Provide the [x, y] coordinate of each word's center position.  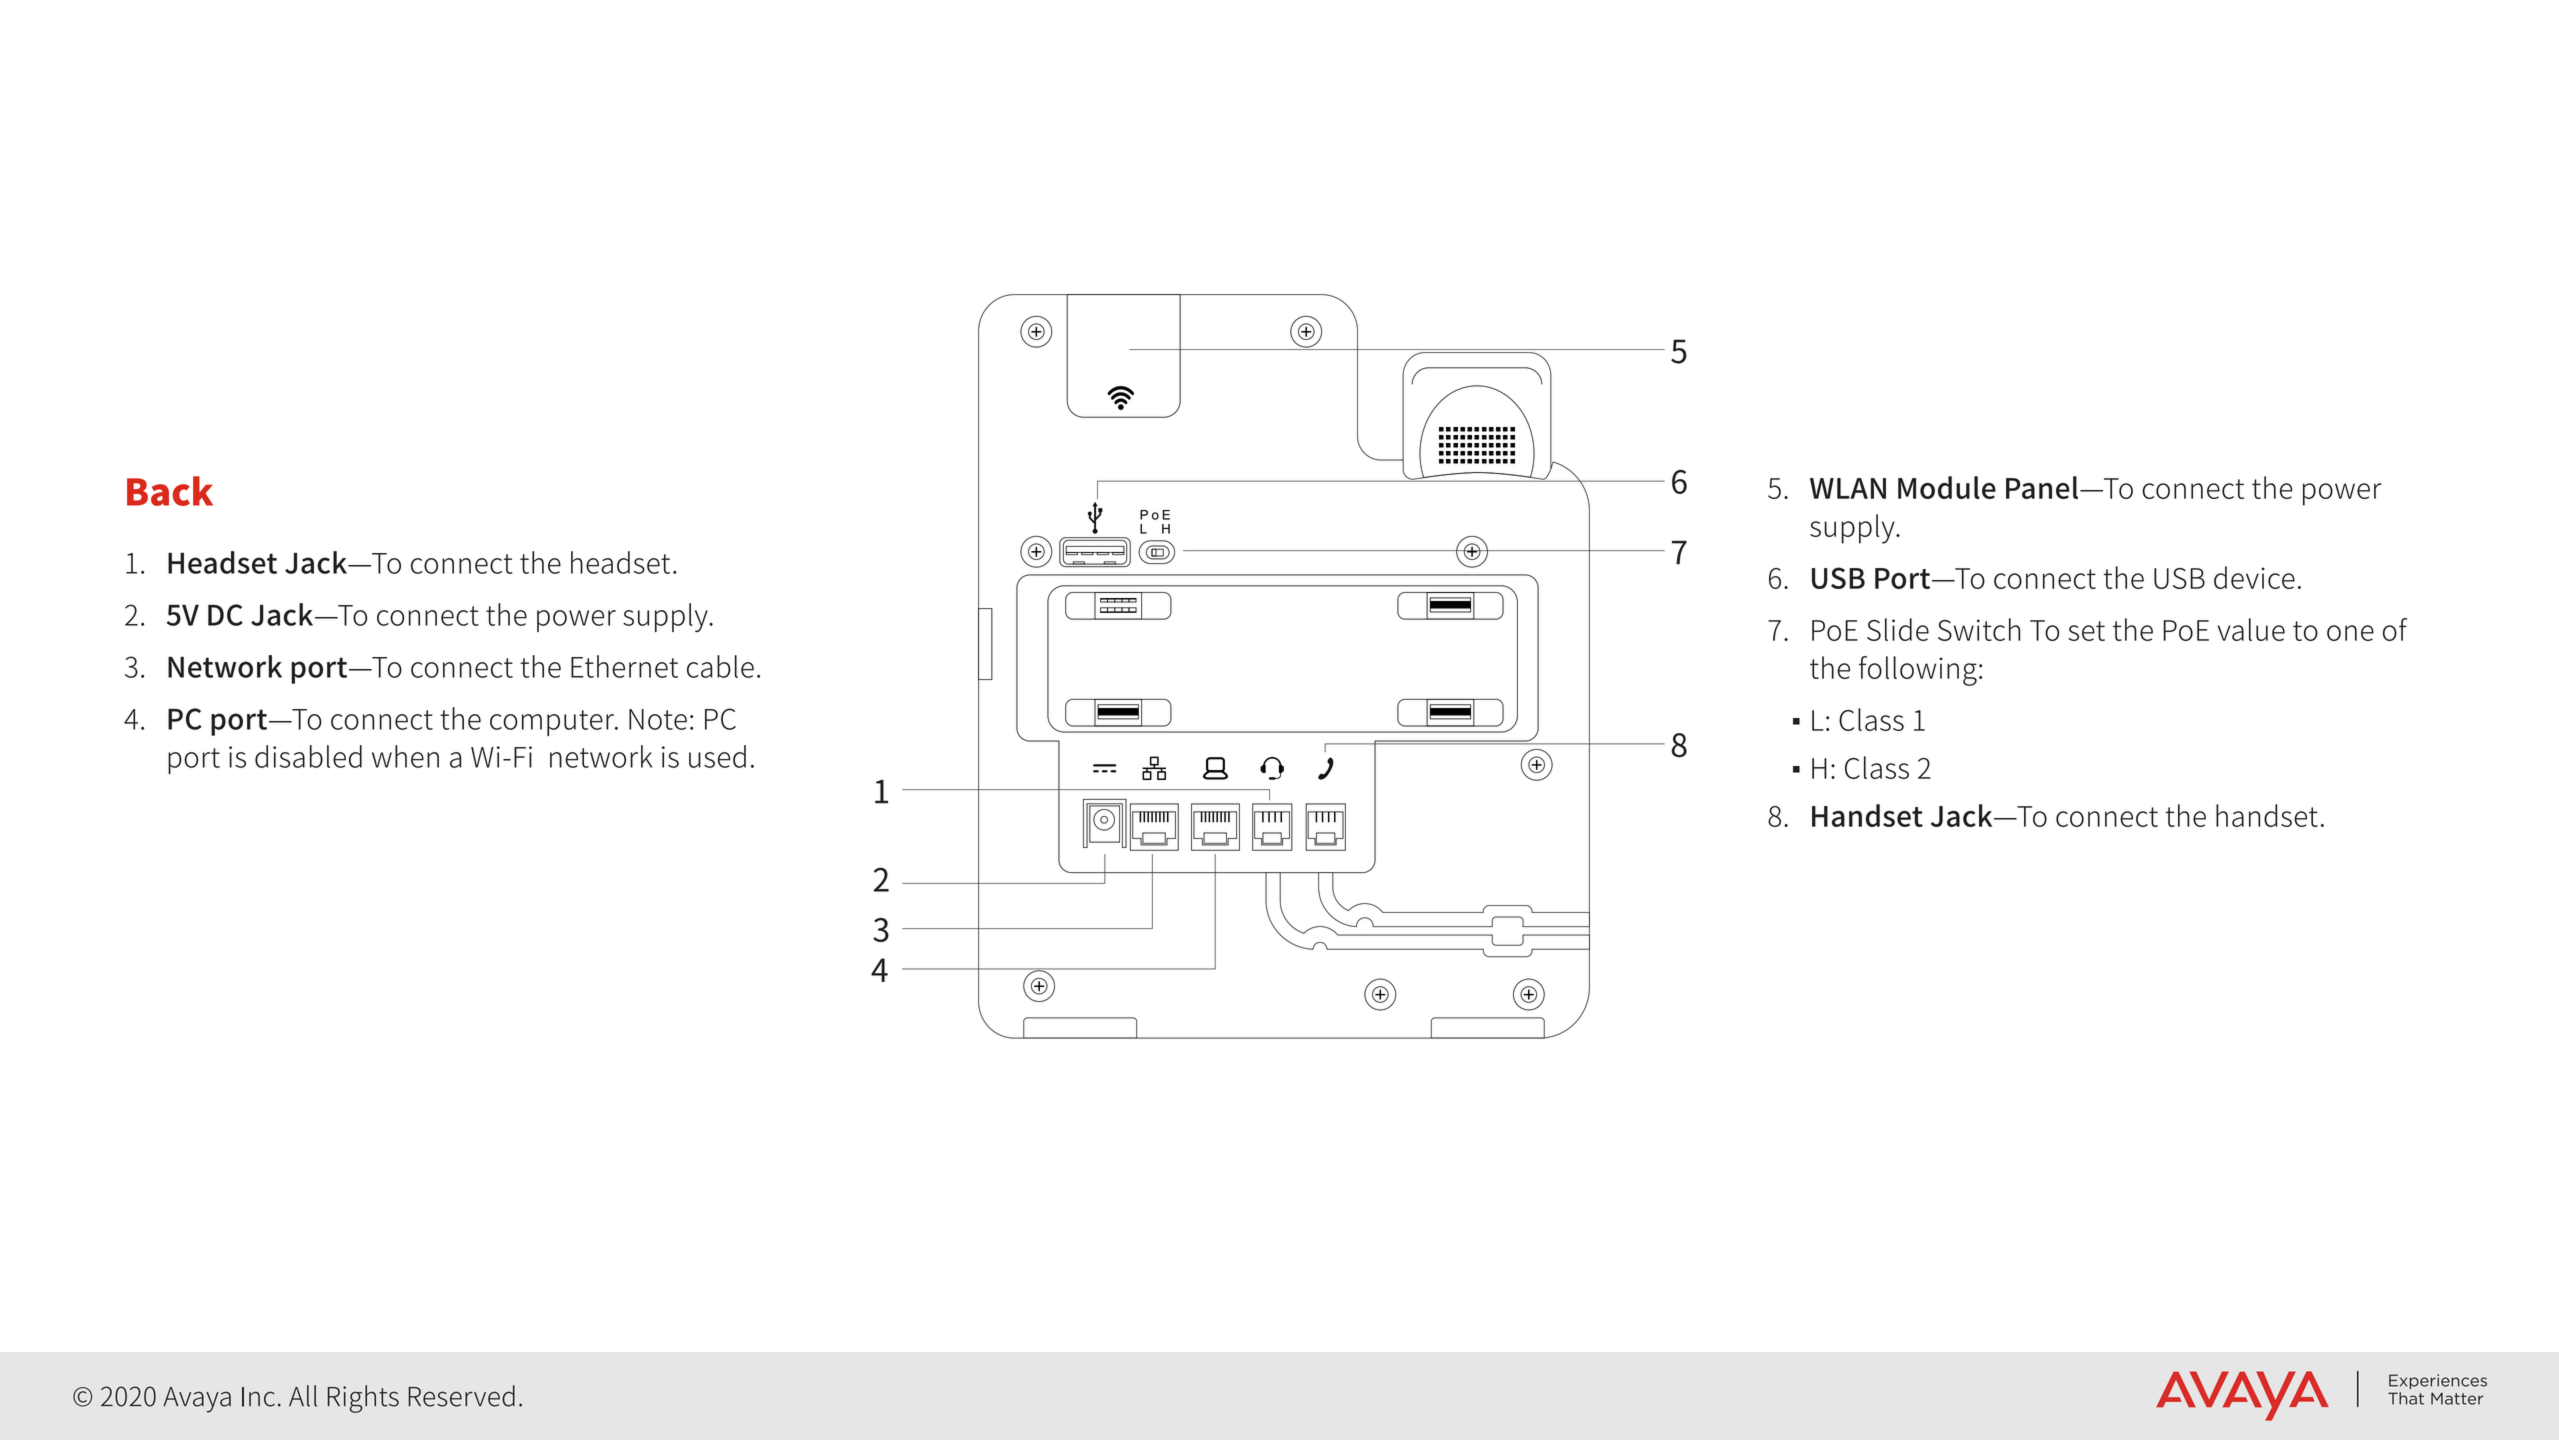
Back [170, 491]
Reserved [461, 1396]
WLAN [1848, 488]
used [717, 756]
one [2350, 633]
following [1918, 671]
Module [1947, 487]
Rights [363, 1399]
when [405, 756]
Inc [258, 1397]
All [303, 1396]
